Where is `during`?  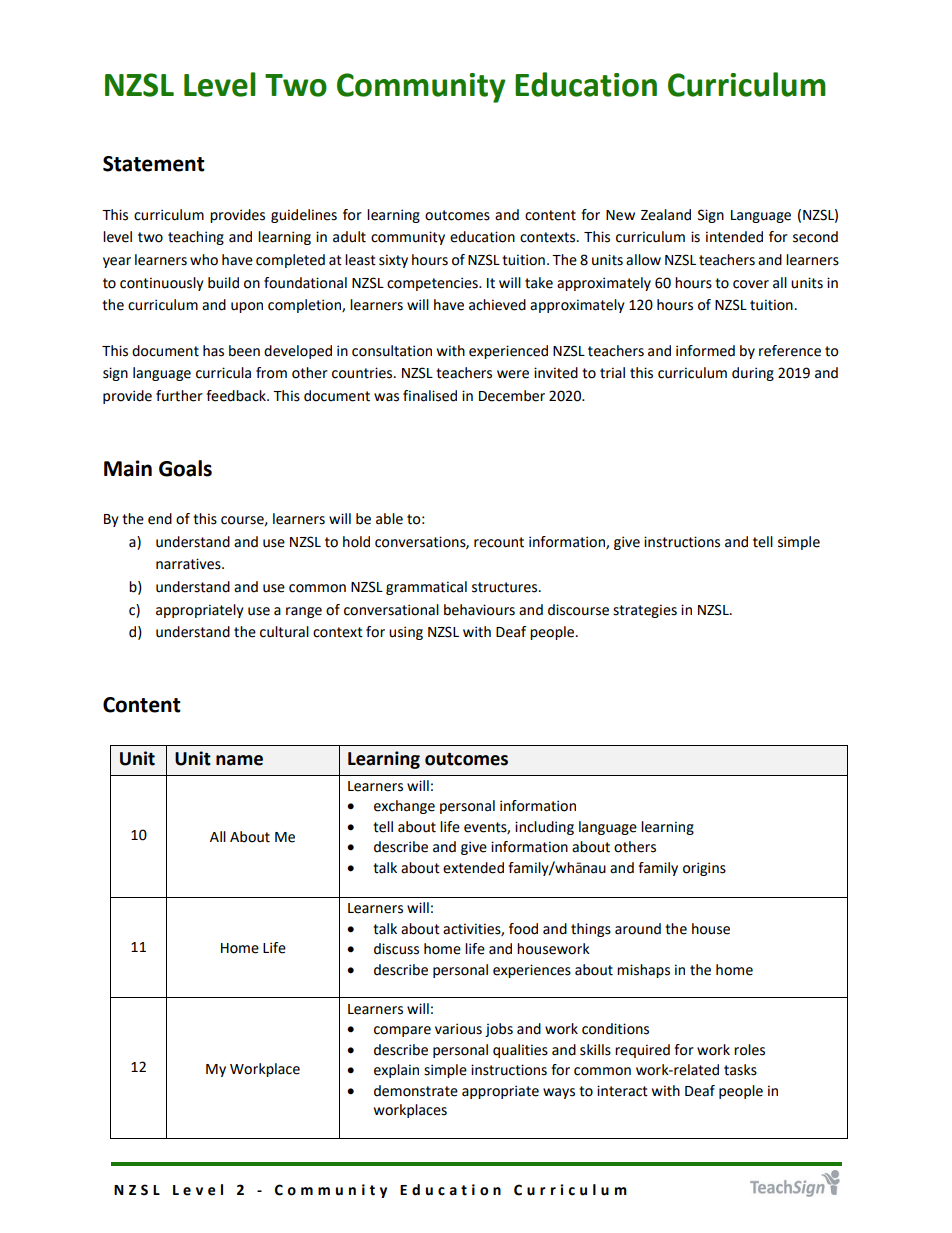 during is located at coordinates (753, 374).
